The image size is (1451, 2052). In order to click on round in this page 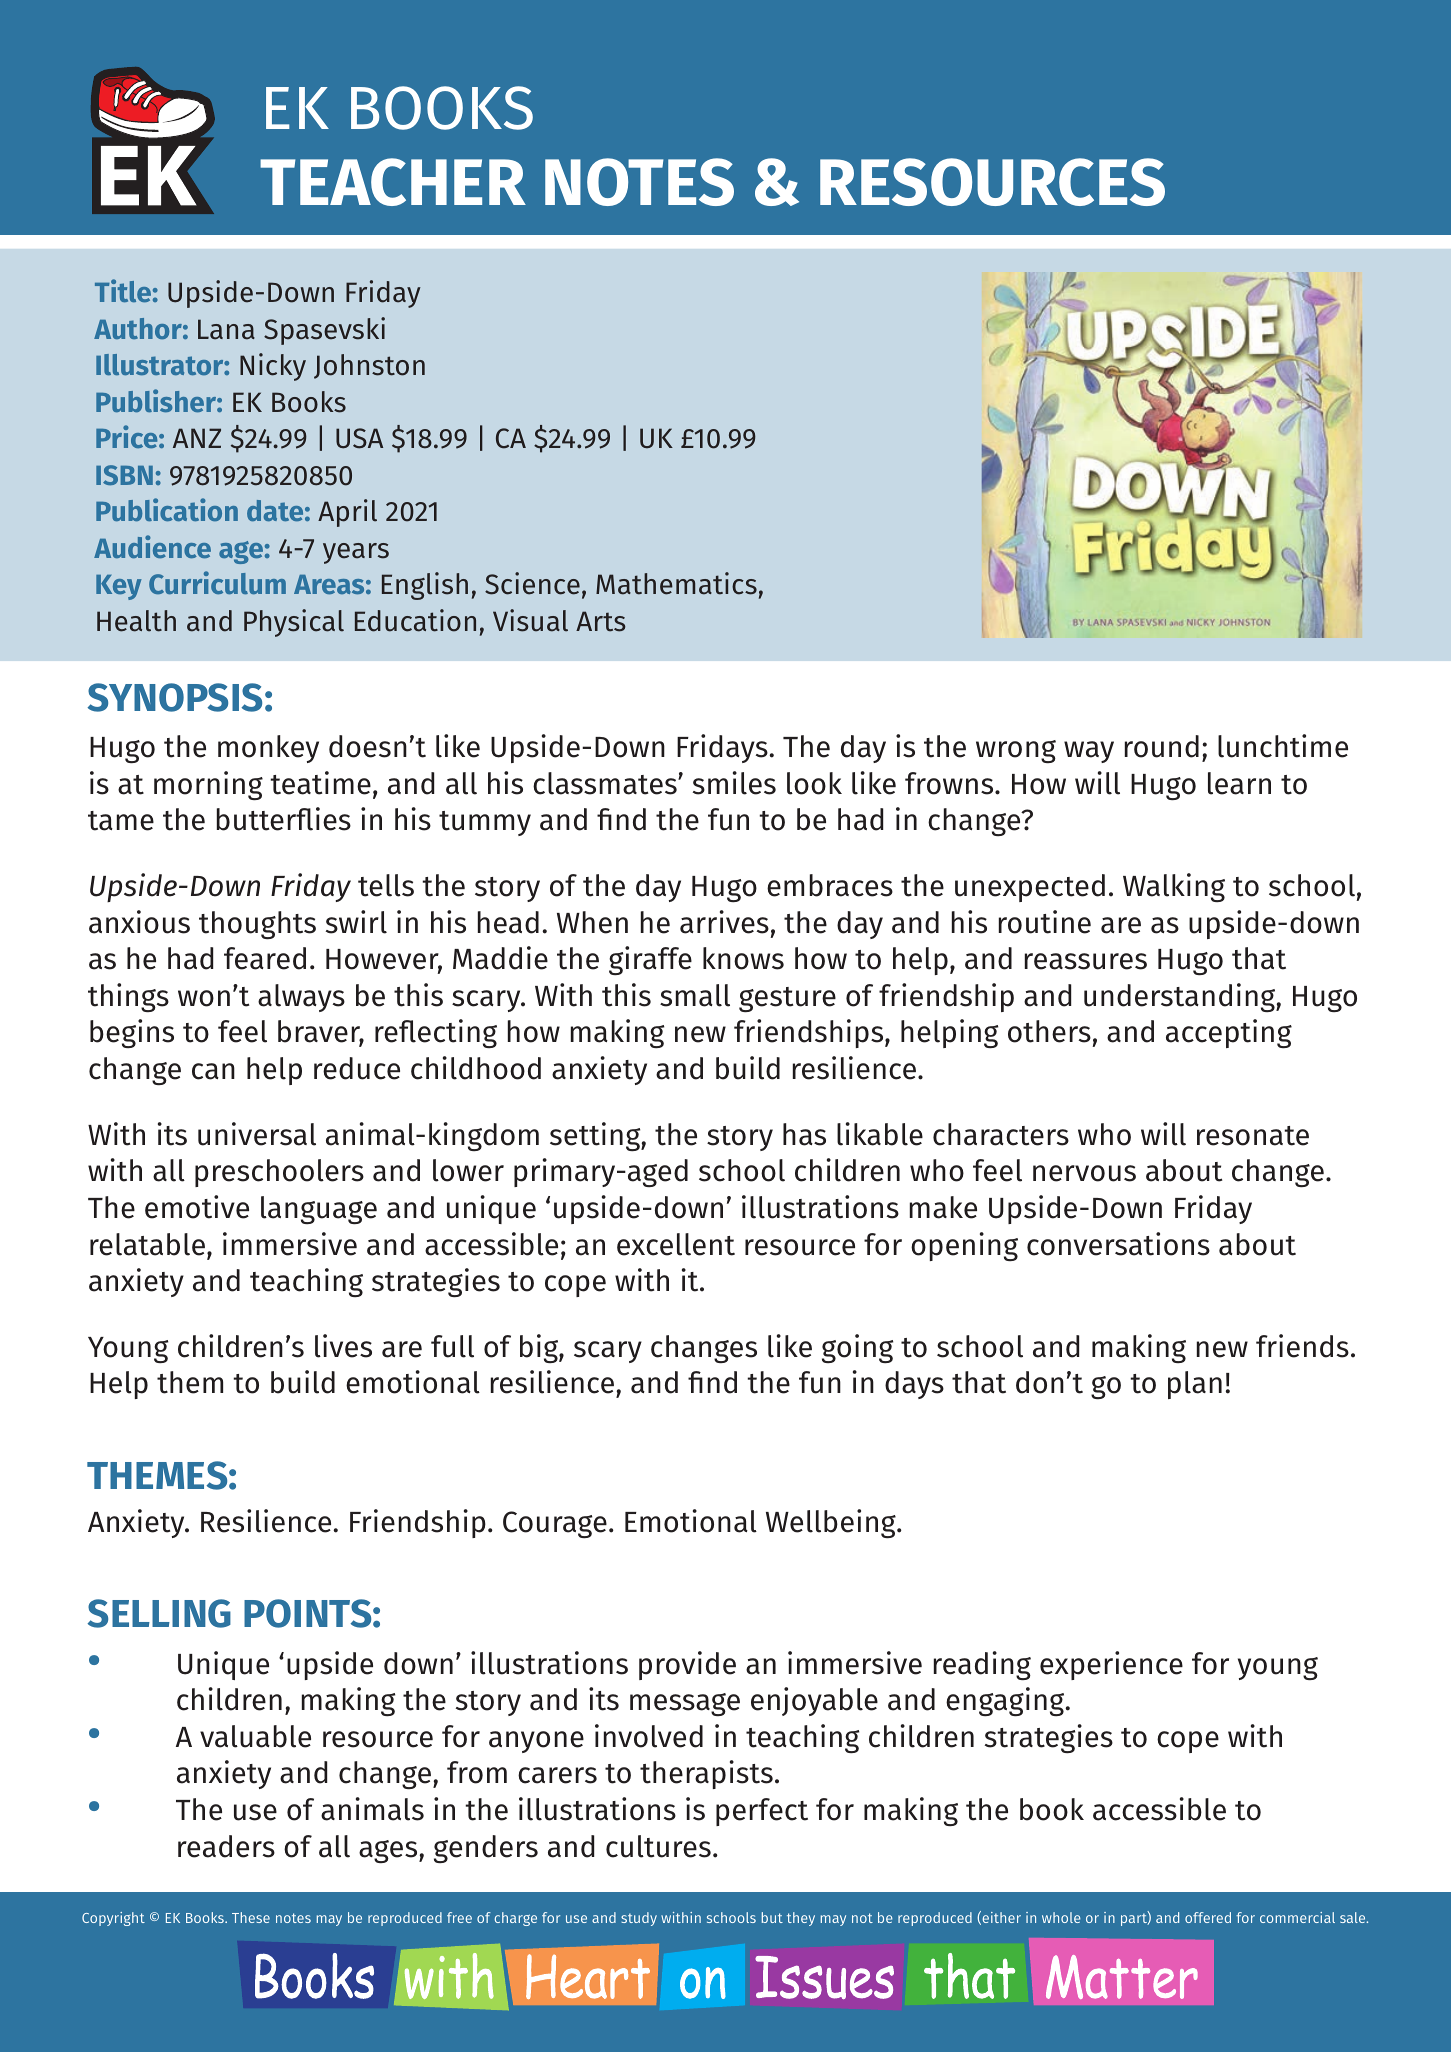, I will do `click(1162, 746)`.
